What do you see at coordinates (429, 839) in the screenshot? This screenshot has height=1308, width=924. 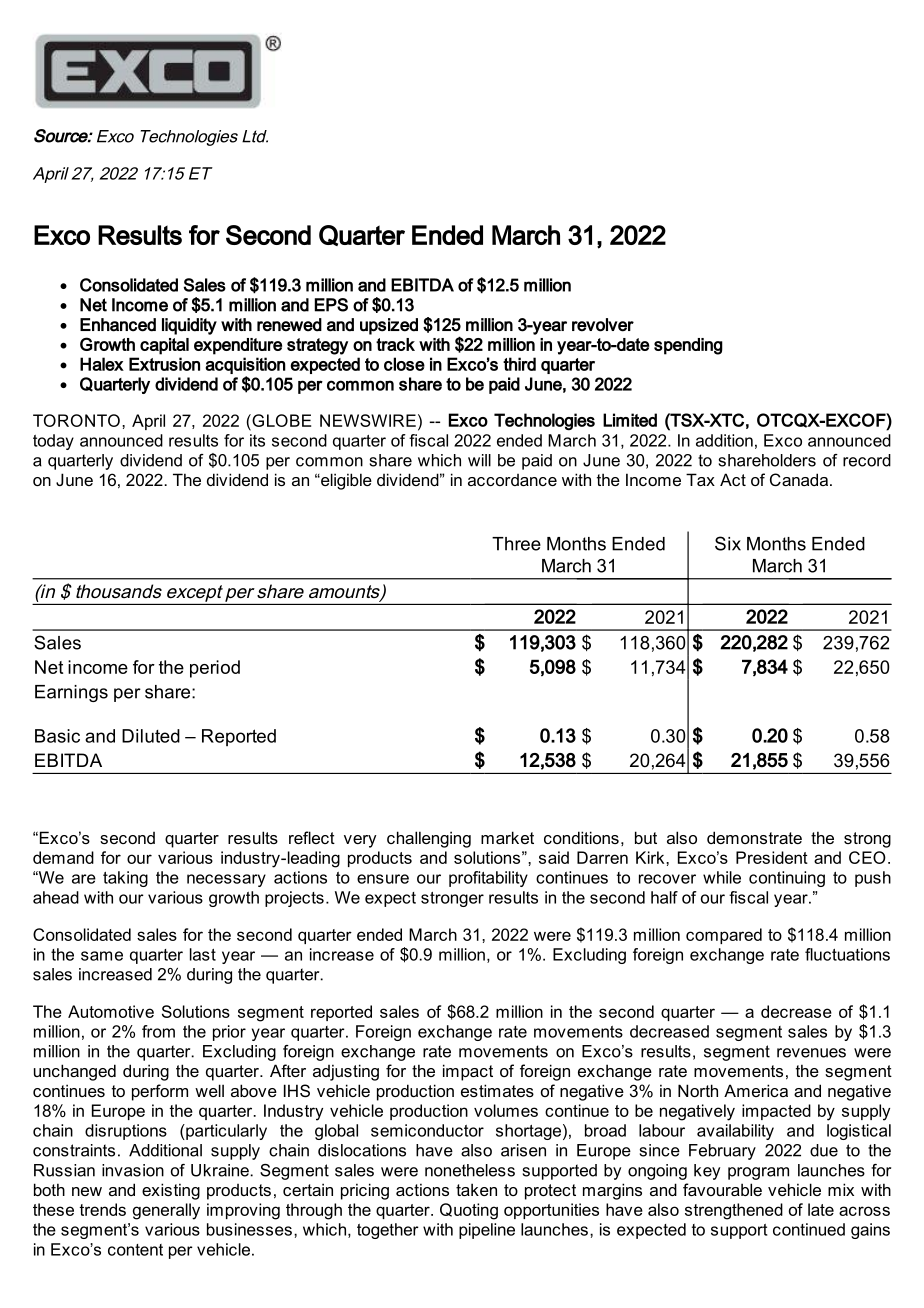 I see `challenging` at bounding box center [429, 839].
